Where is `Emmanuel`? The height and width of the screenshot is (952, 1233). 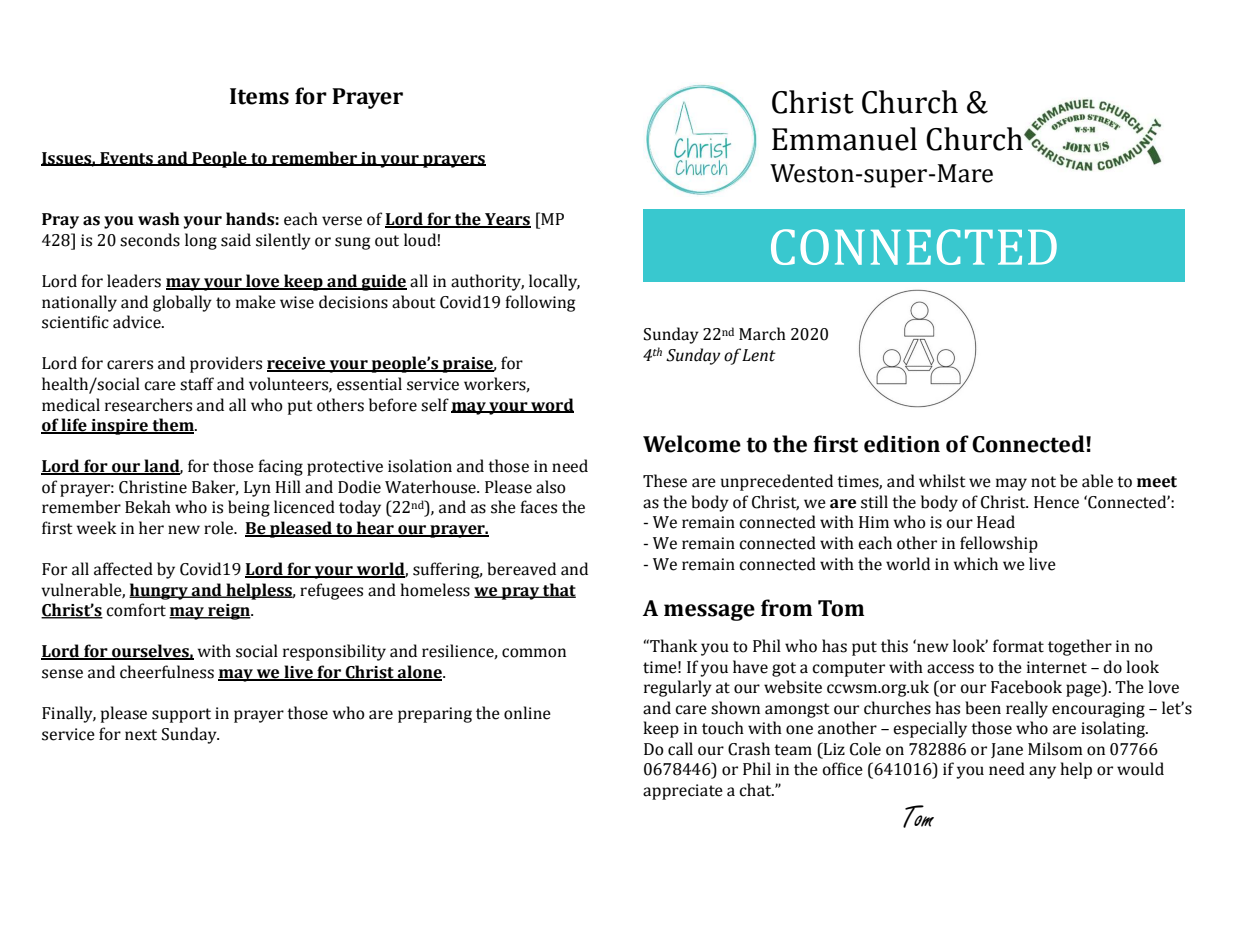 Emmanuel is located at coordinates (844, 139).
